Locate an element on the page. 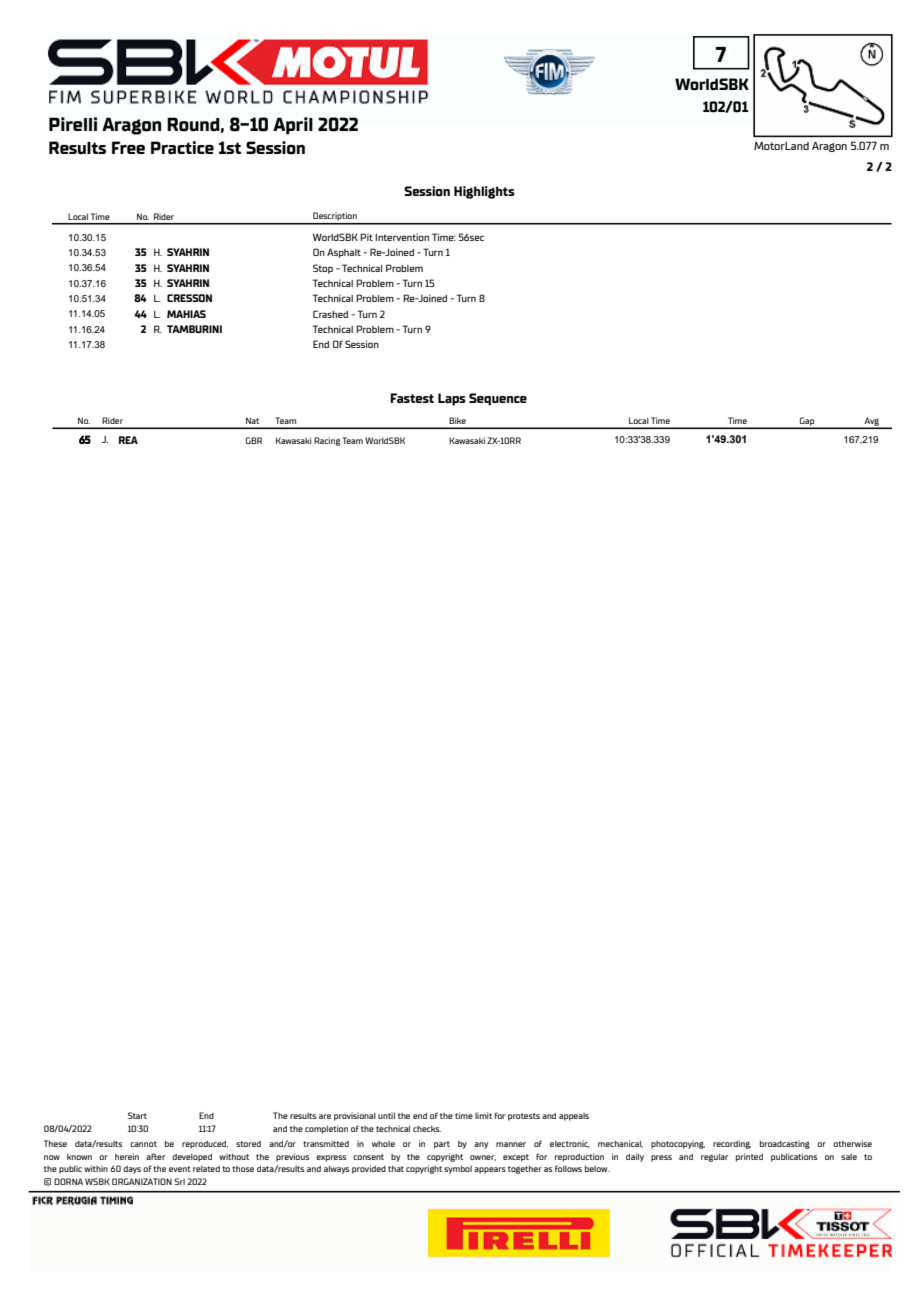  Free is located at coordinates (128, 147).
